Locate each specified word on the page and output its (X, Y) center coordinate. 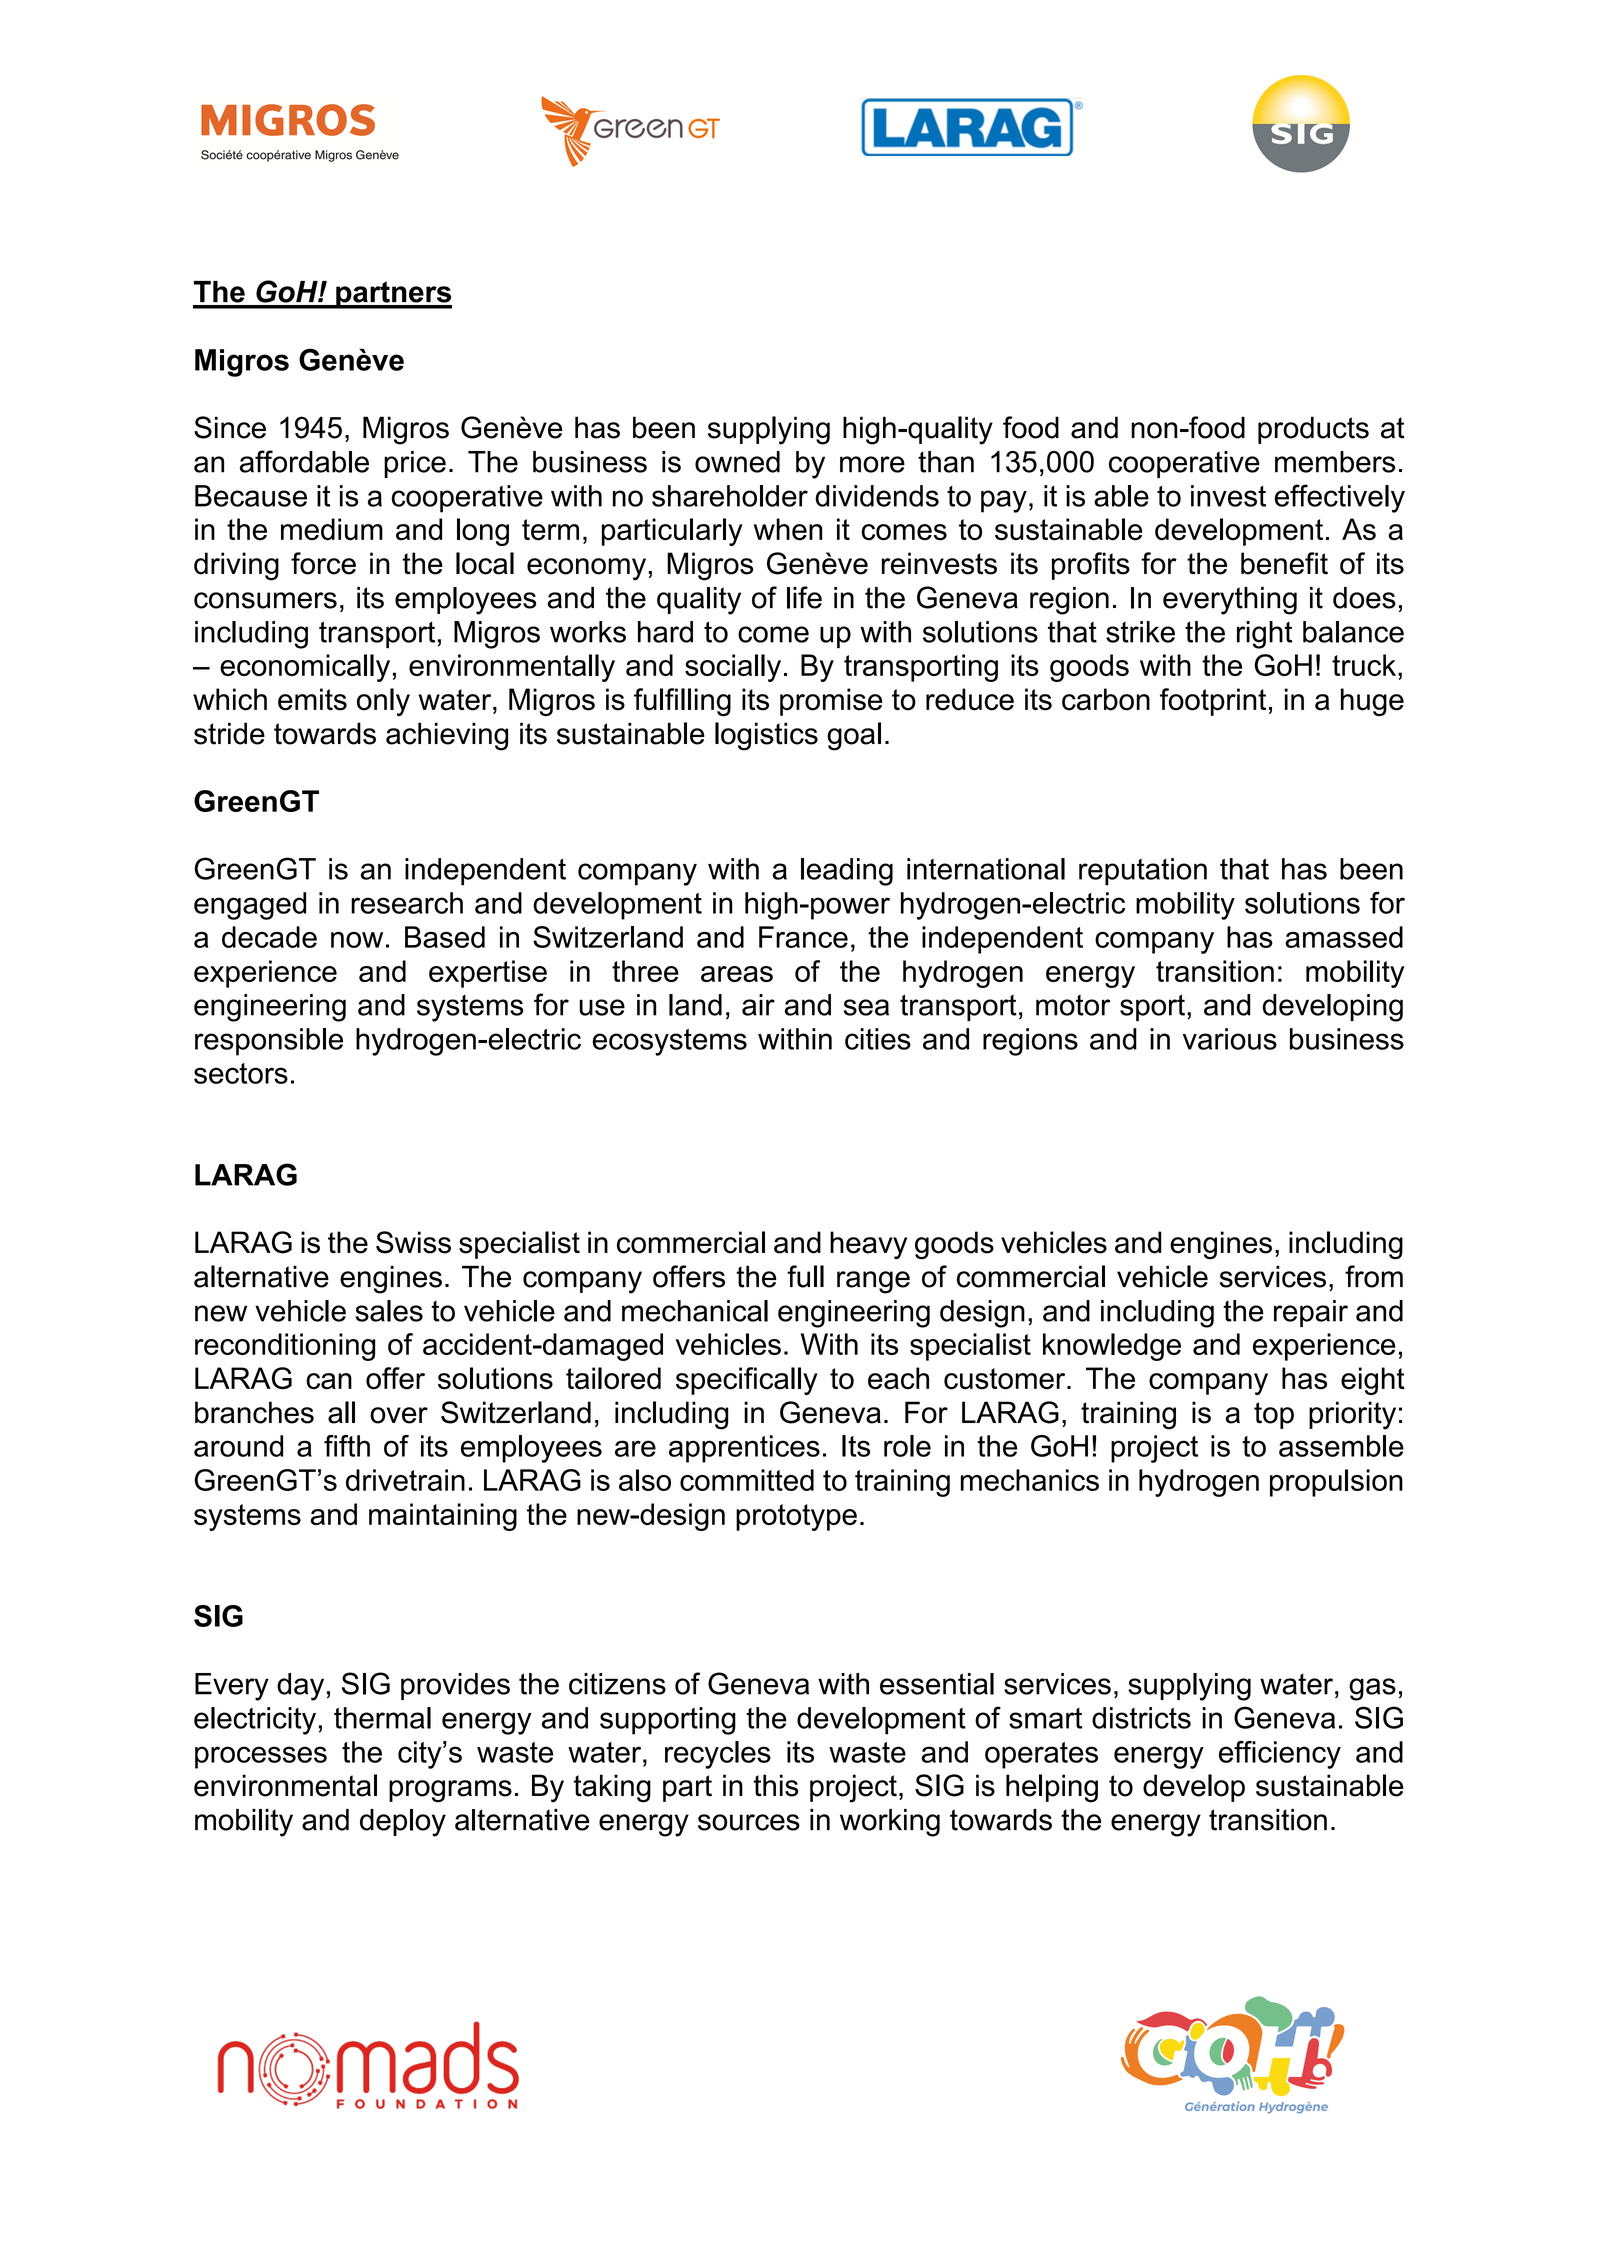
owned (737, 462)
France (803, 937)
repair (1311, 1313)
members (1335, 462)
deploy (403, 1823)
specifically (747, 1381)
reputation (1143, 872)
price (415, 464)
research (407, 903)
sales (389, 1311)
